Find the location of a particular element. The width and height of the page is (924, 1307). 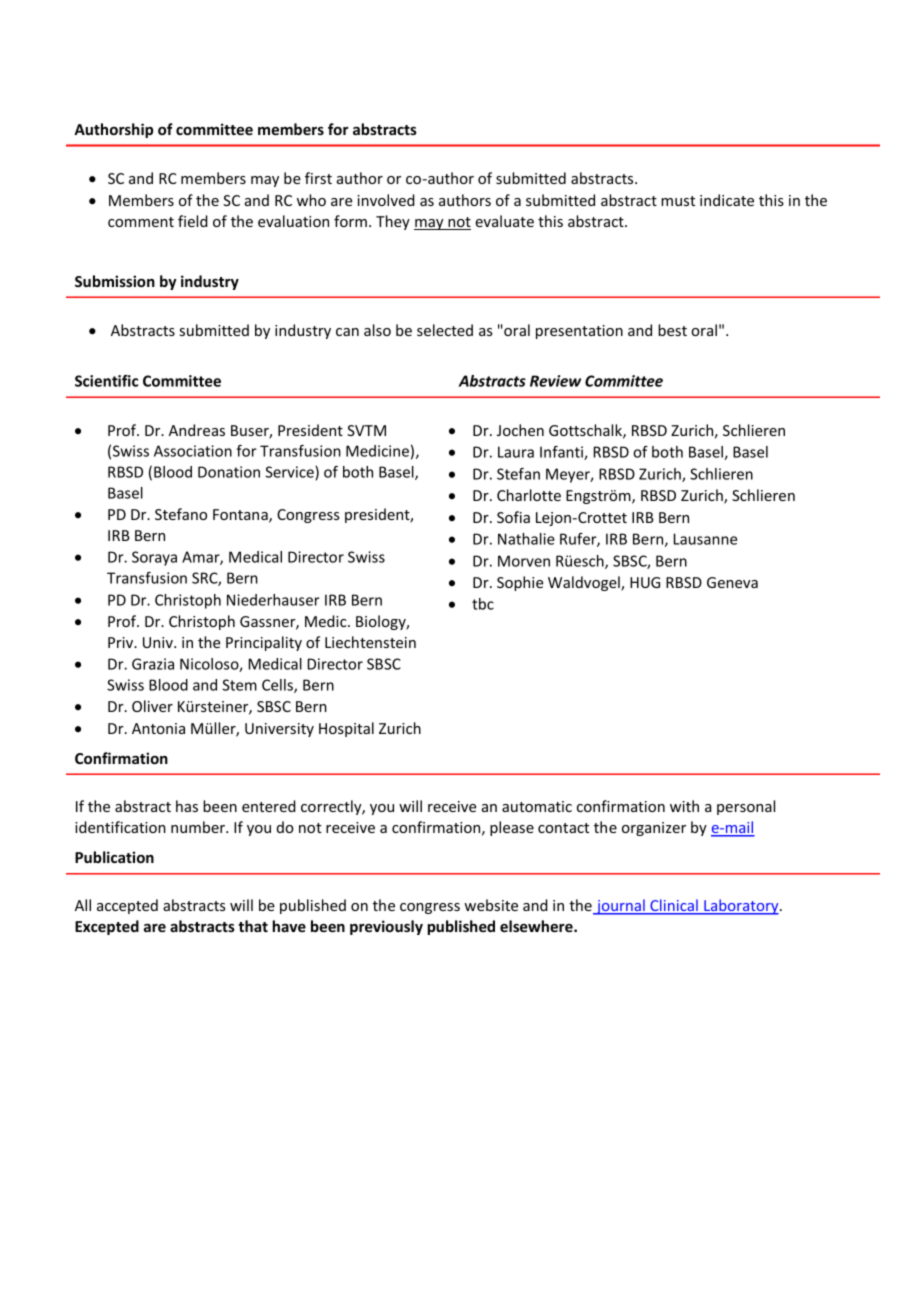

involved is located at coordinates (386, 200).
